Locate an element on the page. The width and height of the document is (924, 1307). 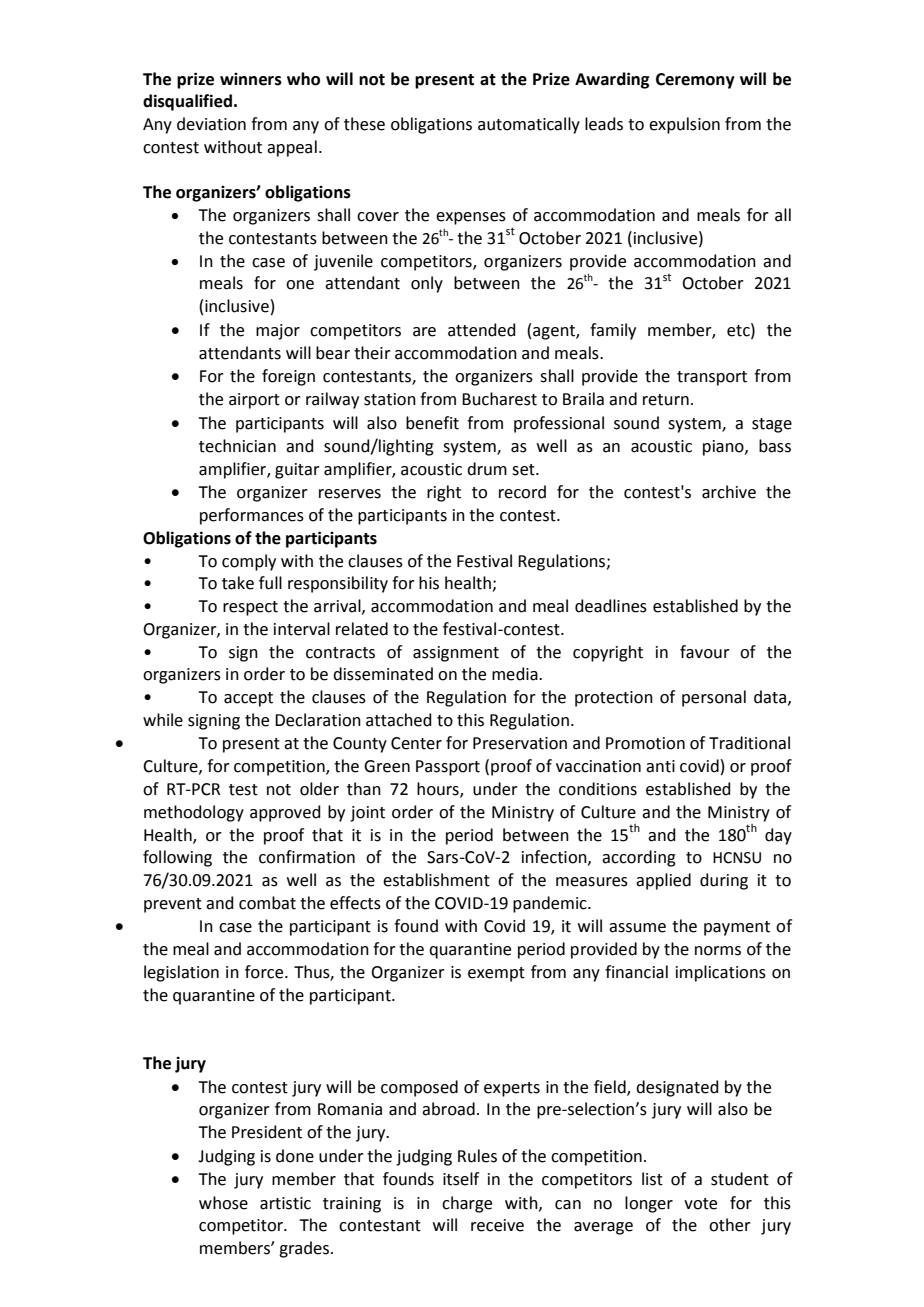
media is located at coordinates (516, 674).
